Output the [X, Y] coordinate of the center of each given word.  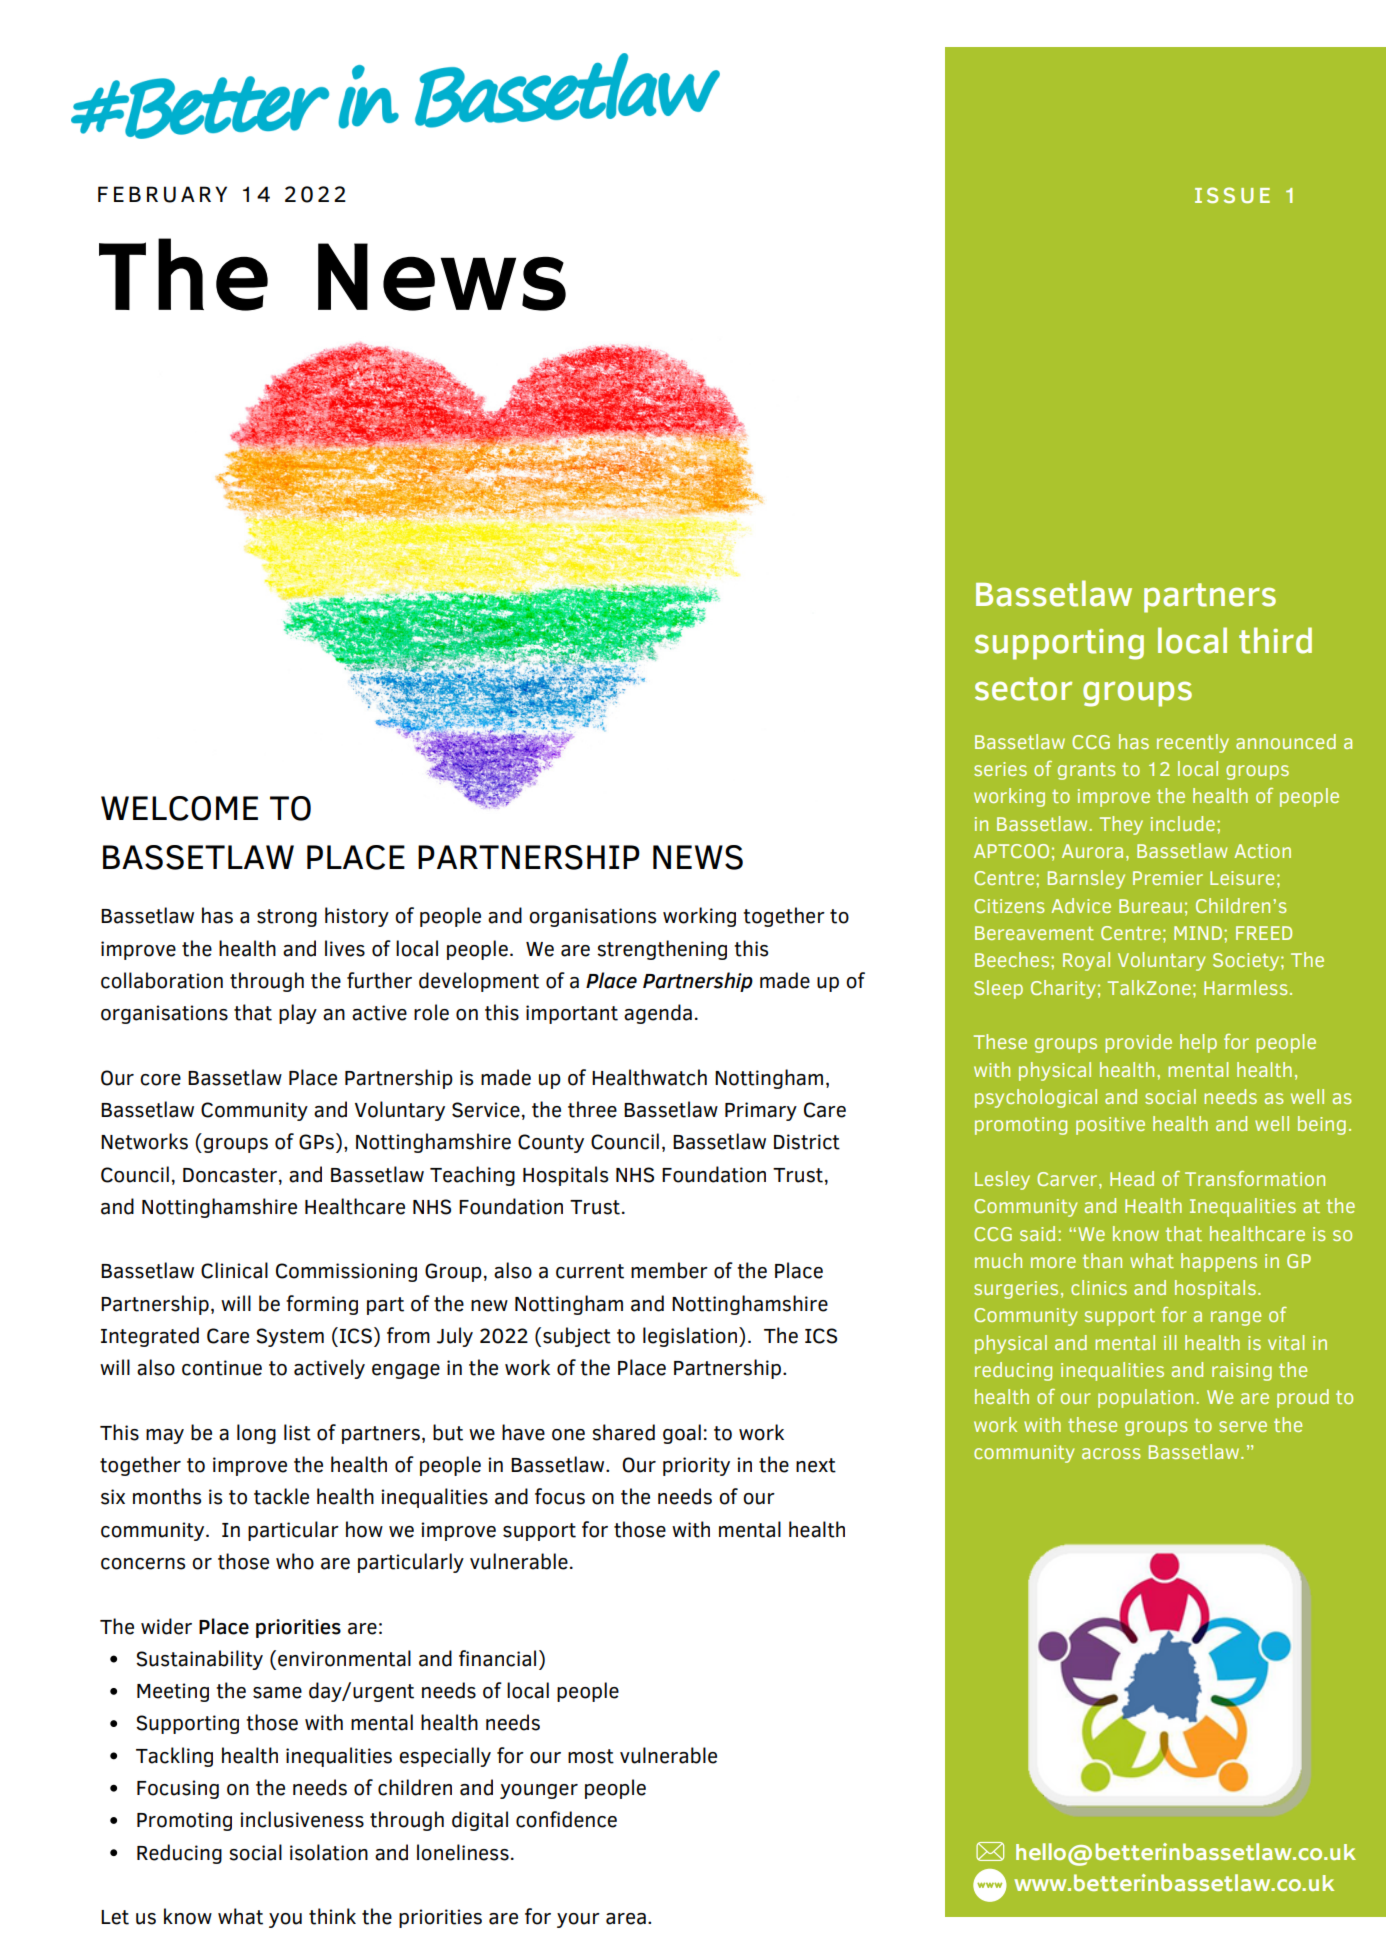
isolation [329, 1852]
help [1198, 1043]
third [1275, 640]
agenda [658, 1014]
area [626, 1919]
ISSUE [1232, 195]
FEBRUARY [162, 194]
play [298, 1014]
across [1111, 1453]
